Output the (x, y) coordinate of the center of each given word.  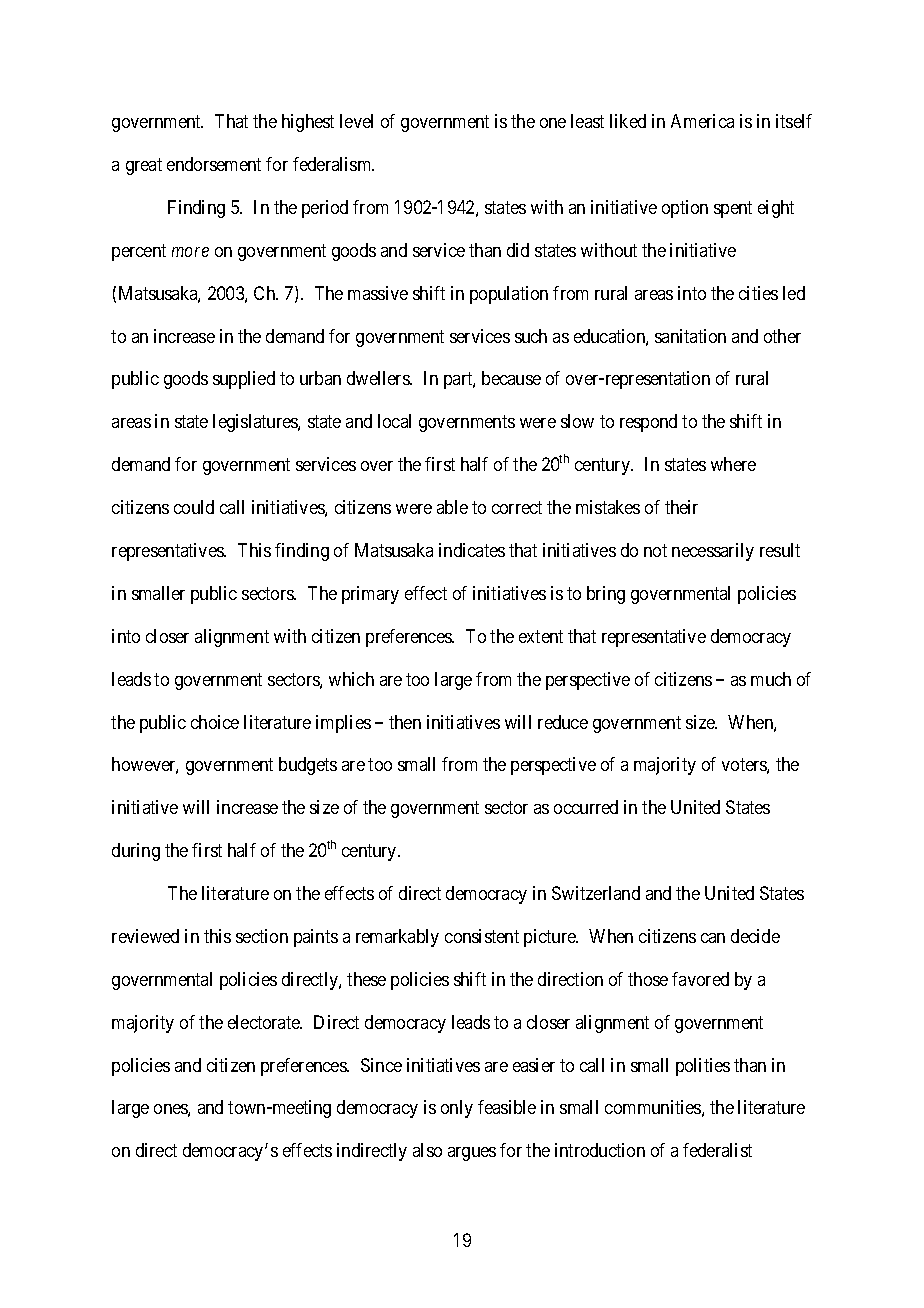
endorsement (214, 164)
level (356, 121)
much (771, 679)
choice (215, 722)
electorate (265, 1022)
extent (541, 636)
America (702, 121)
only (457, 1109)
